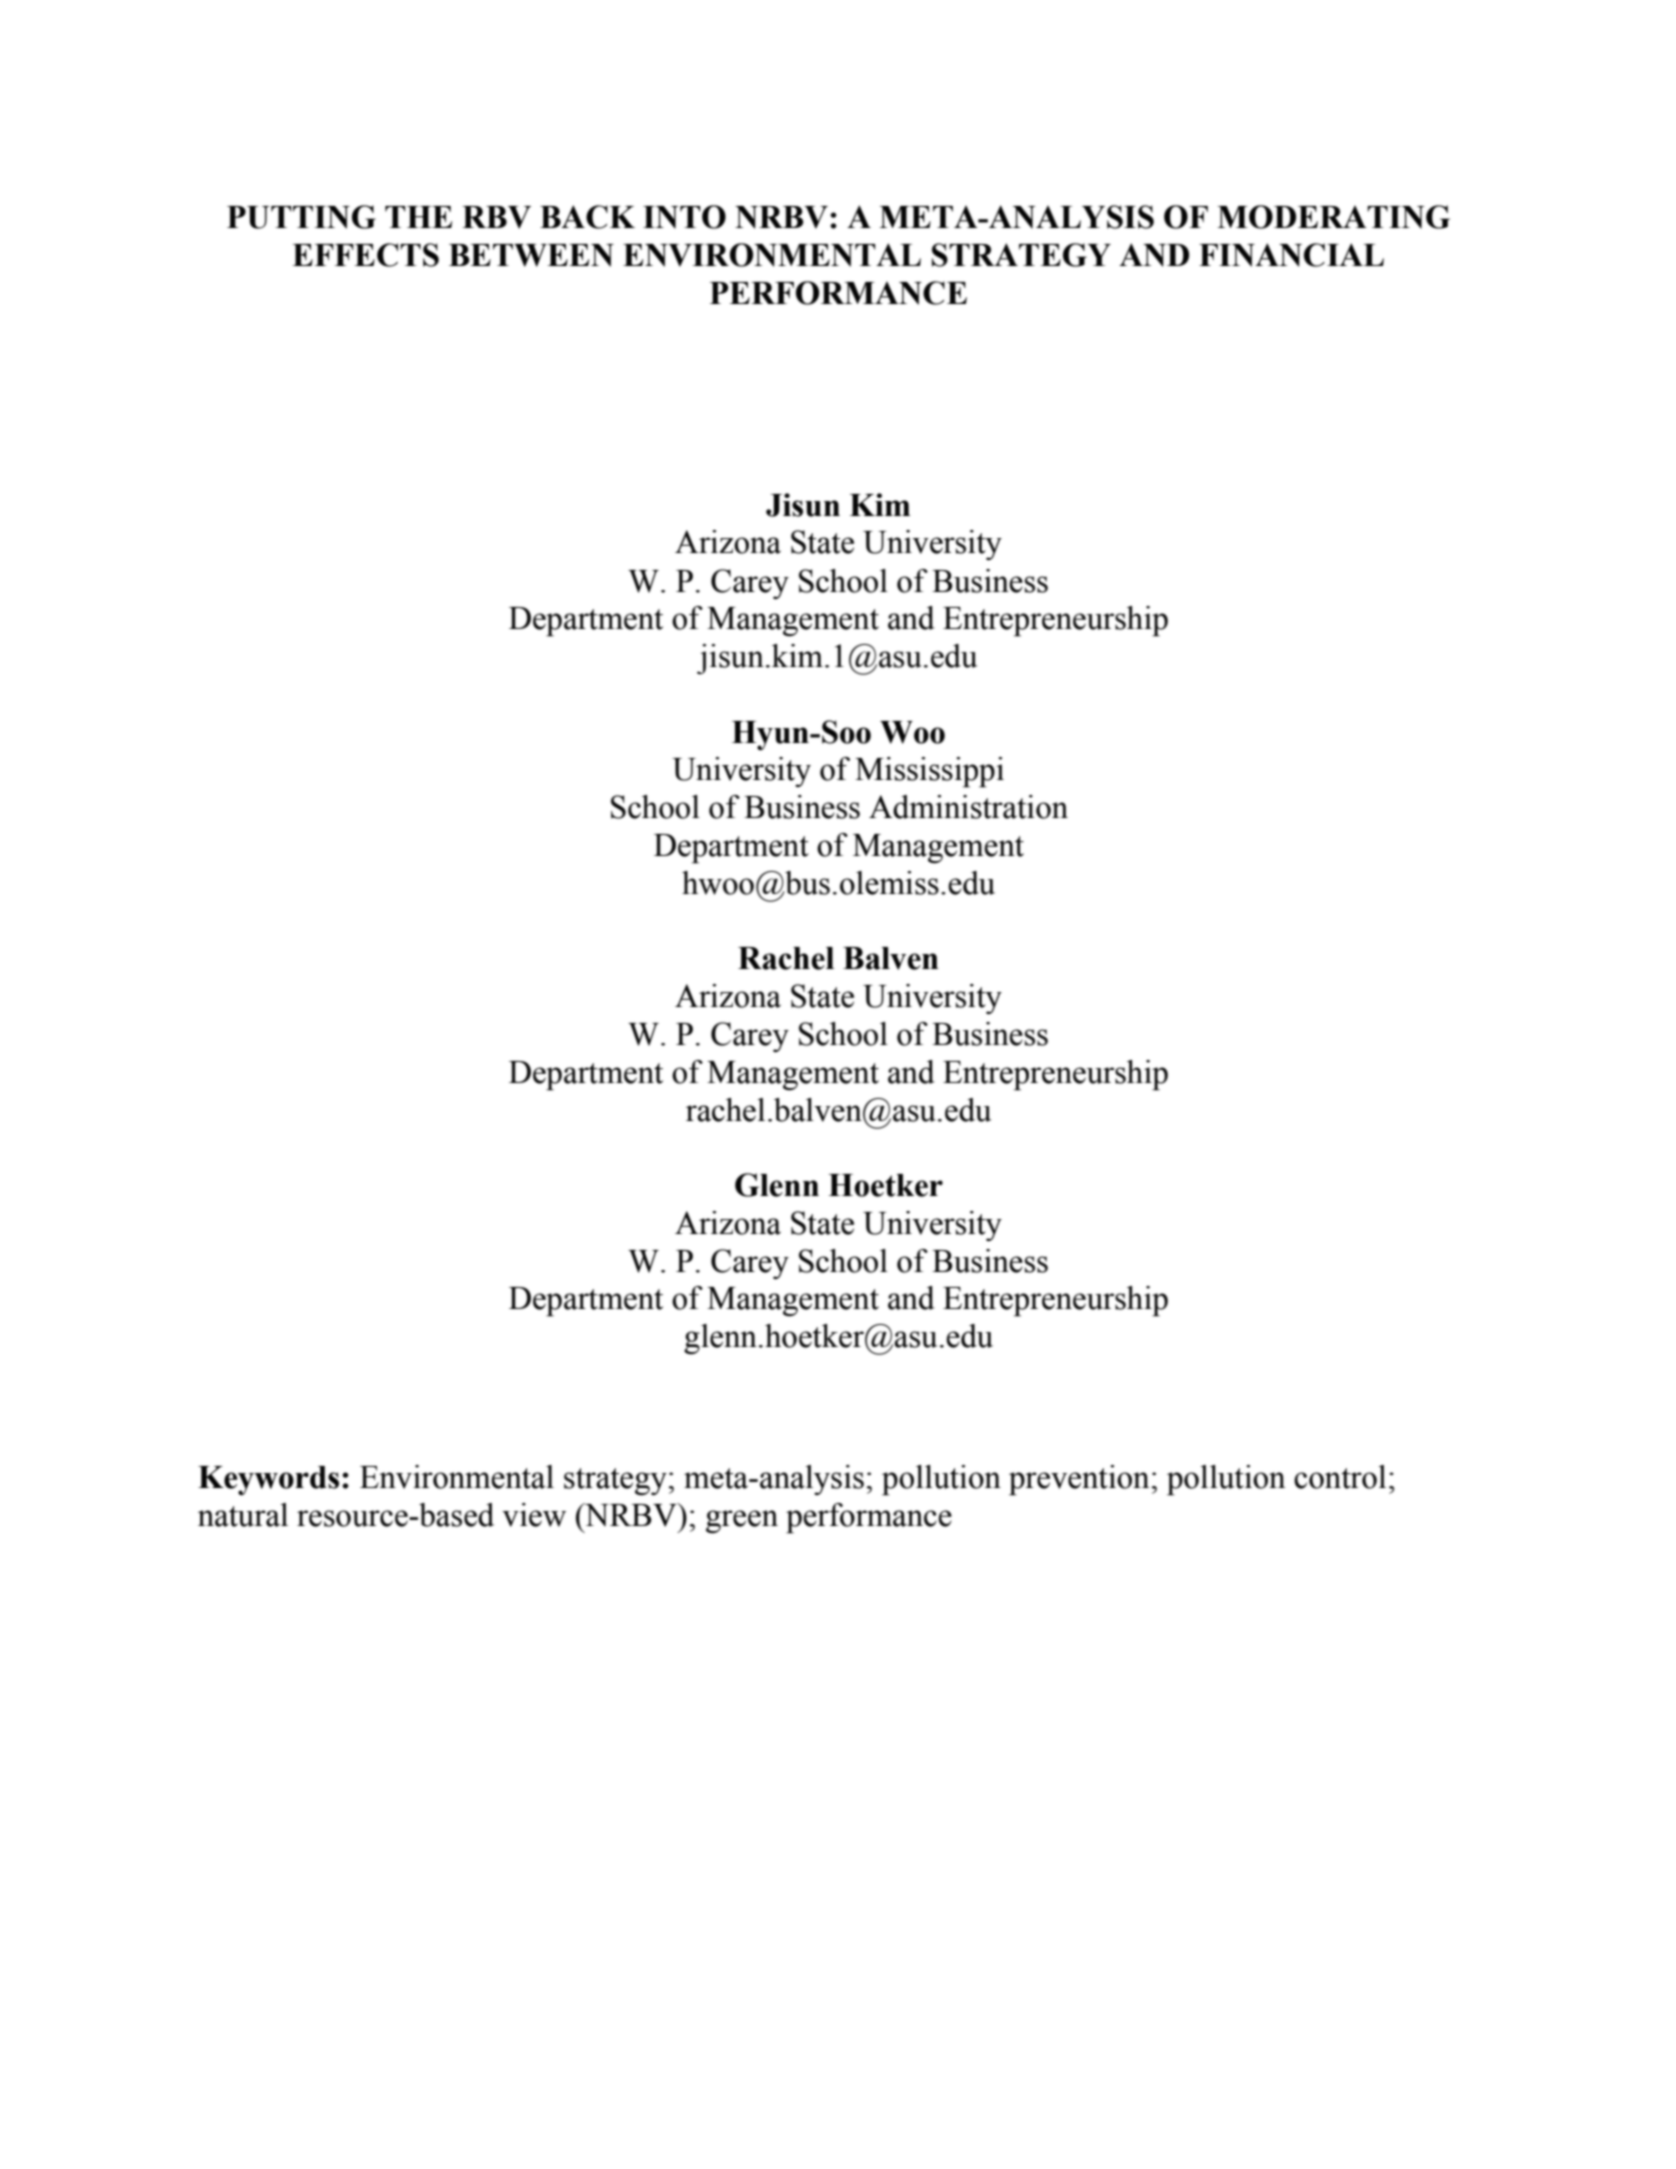 This page has height=2169, width=1676. Describe the element at coordinates (1079, 1480) in the page. I see `prevention` at that location.
